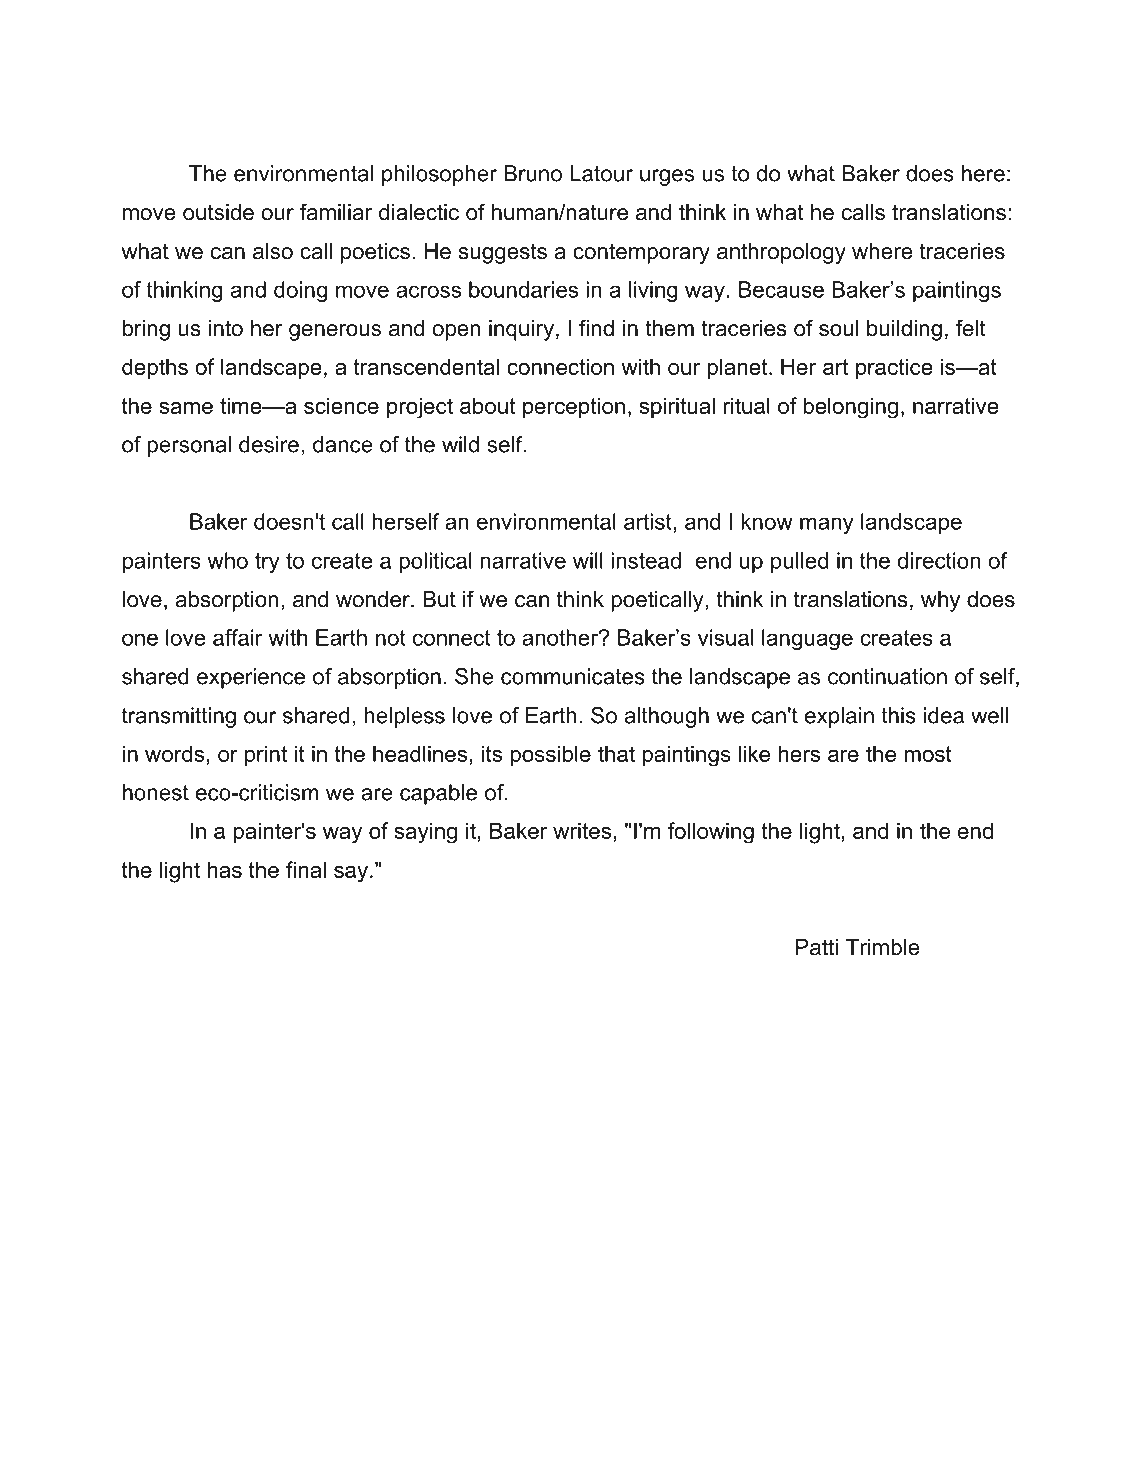 The width and height of the screenshot is (1144, 1480). Describe the element at coordinates (887, 676) in the screenshot. I see `continuation` at that location.
